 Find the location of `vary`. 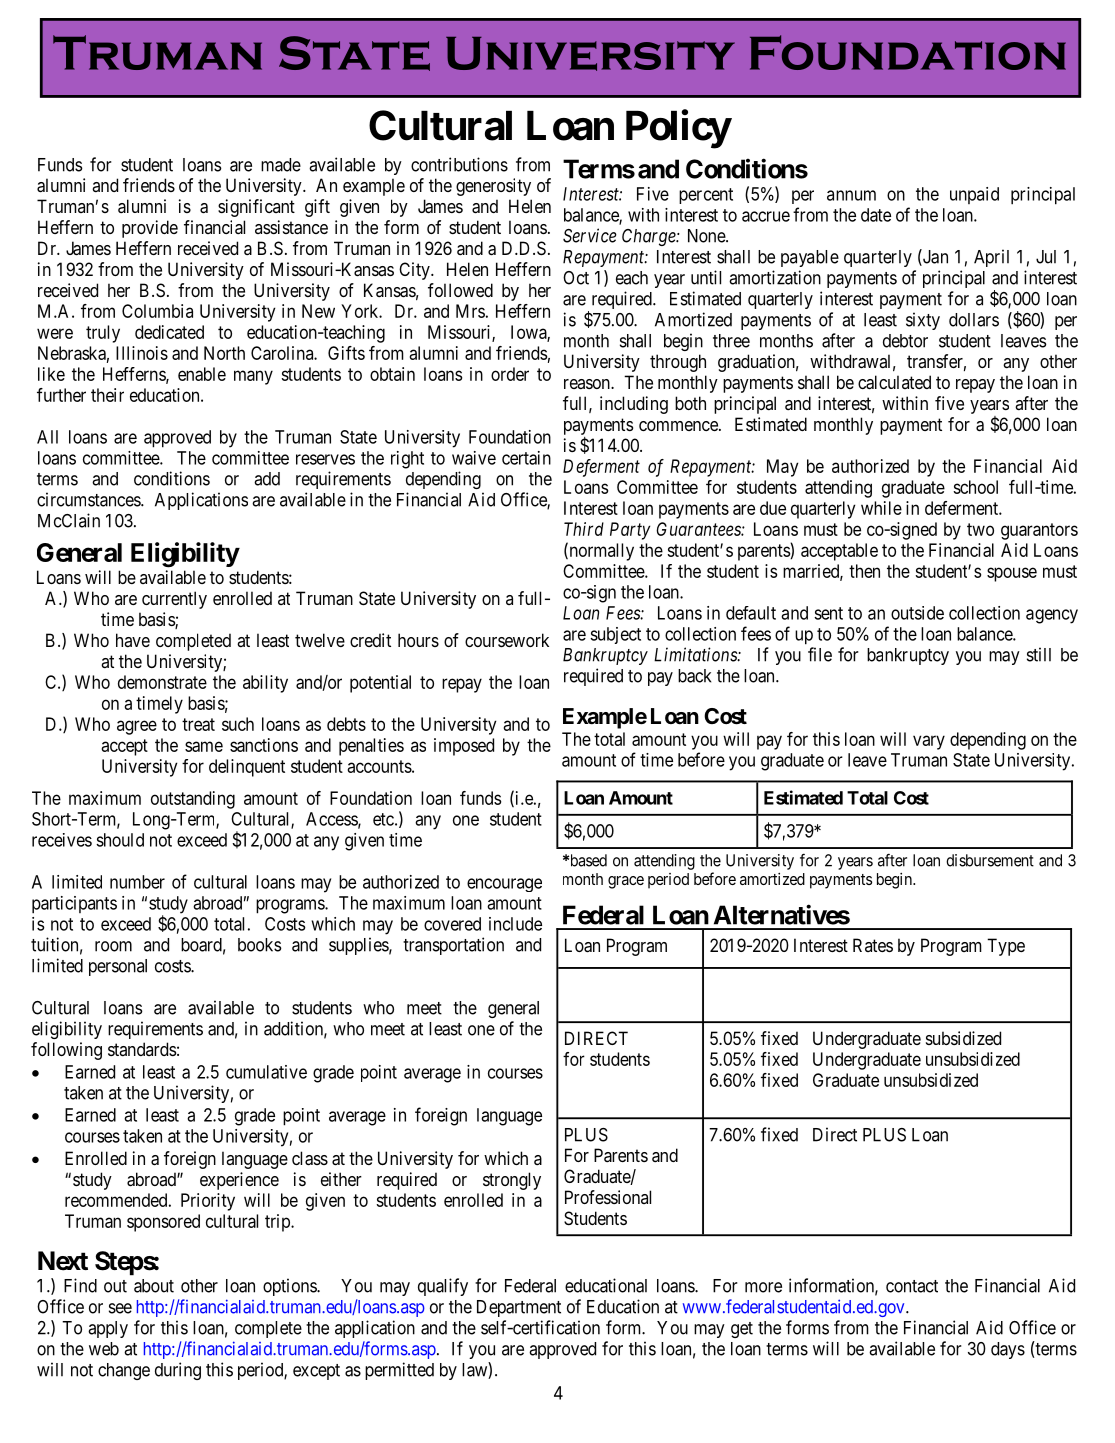

vary is located at coordinates (929, 742).
